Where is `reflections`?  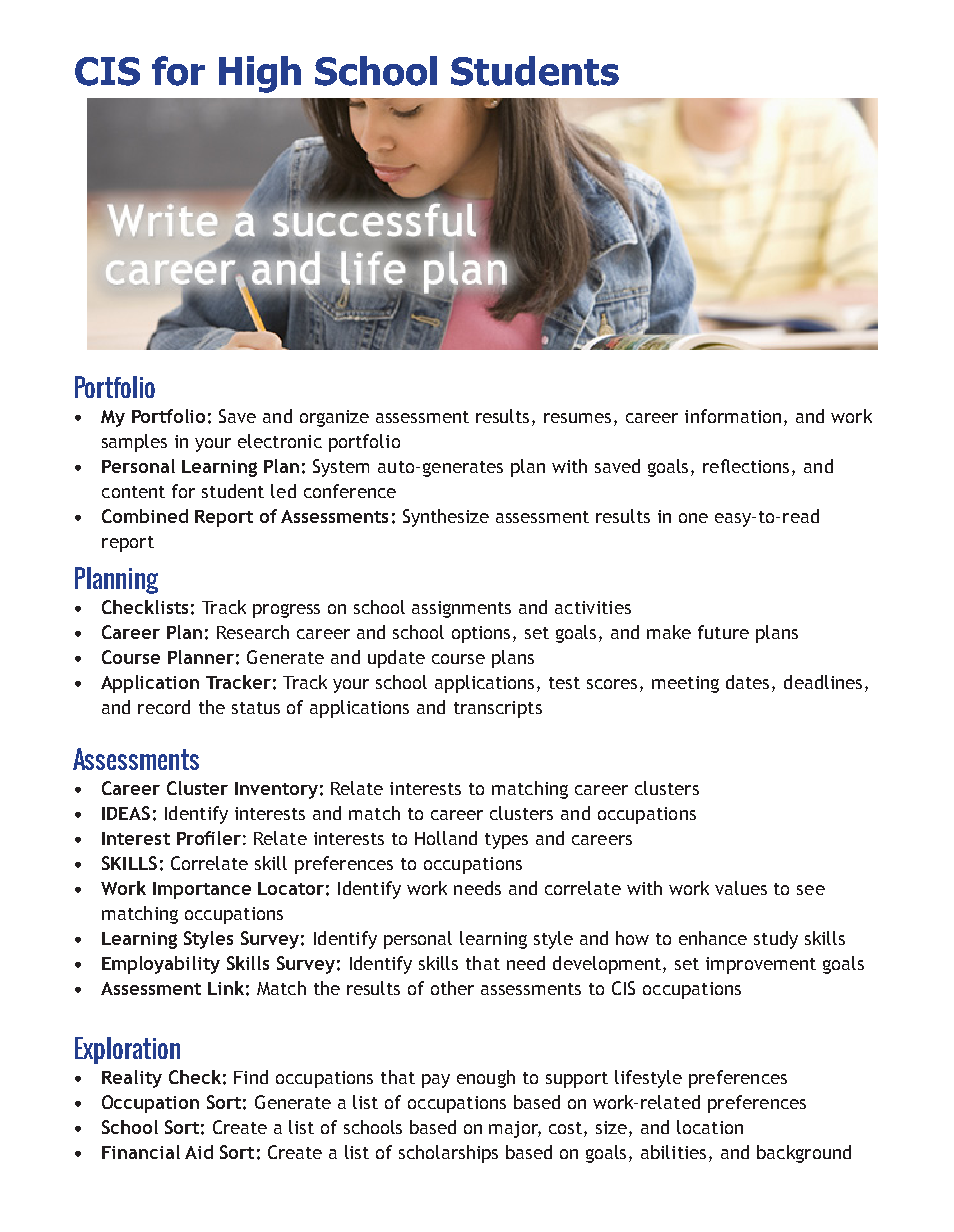
reflections is located at coordinates (748, 467).
